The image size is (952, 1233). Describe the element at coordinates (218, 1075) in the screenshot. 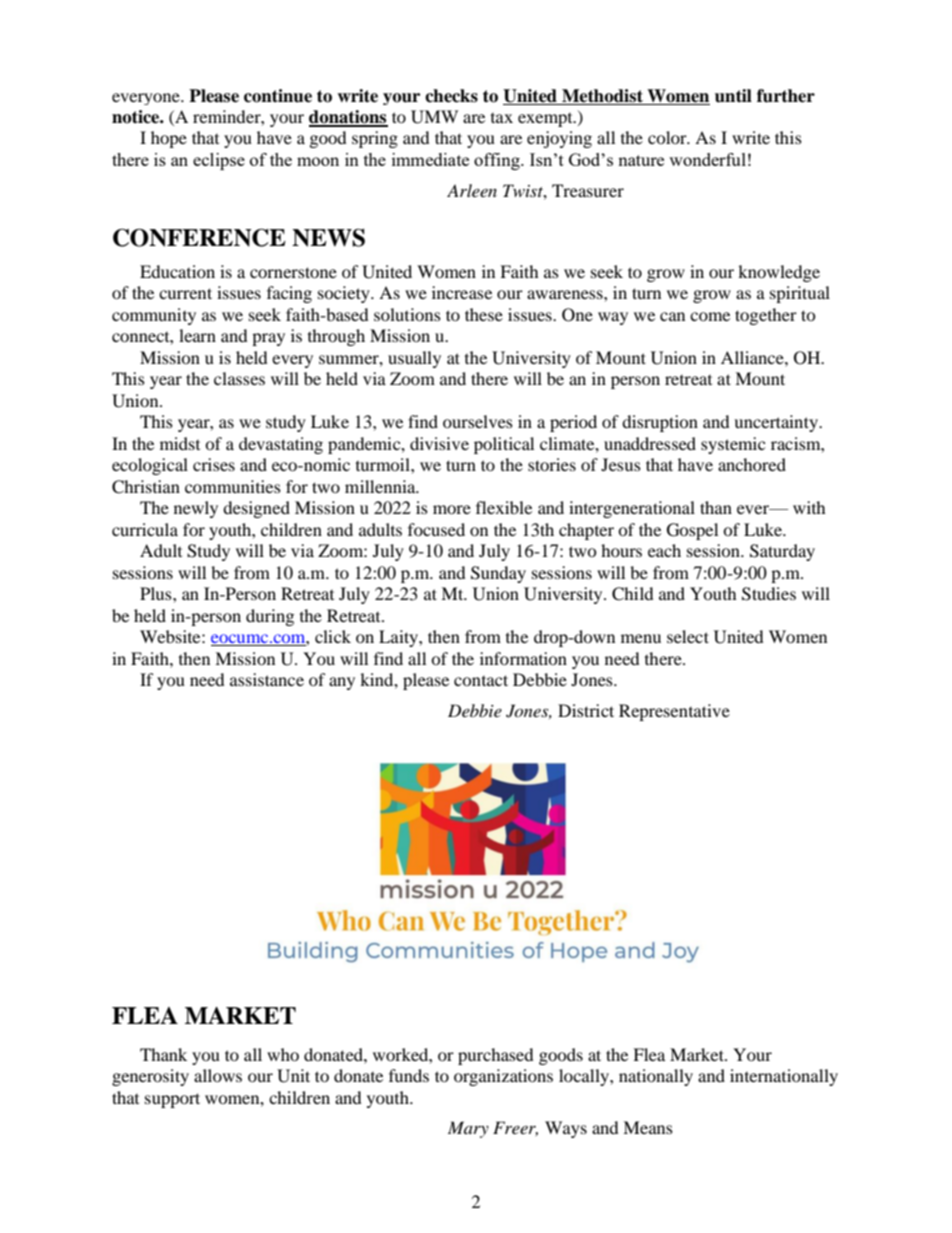

I see `allows` at that location.
